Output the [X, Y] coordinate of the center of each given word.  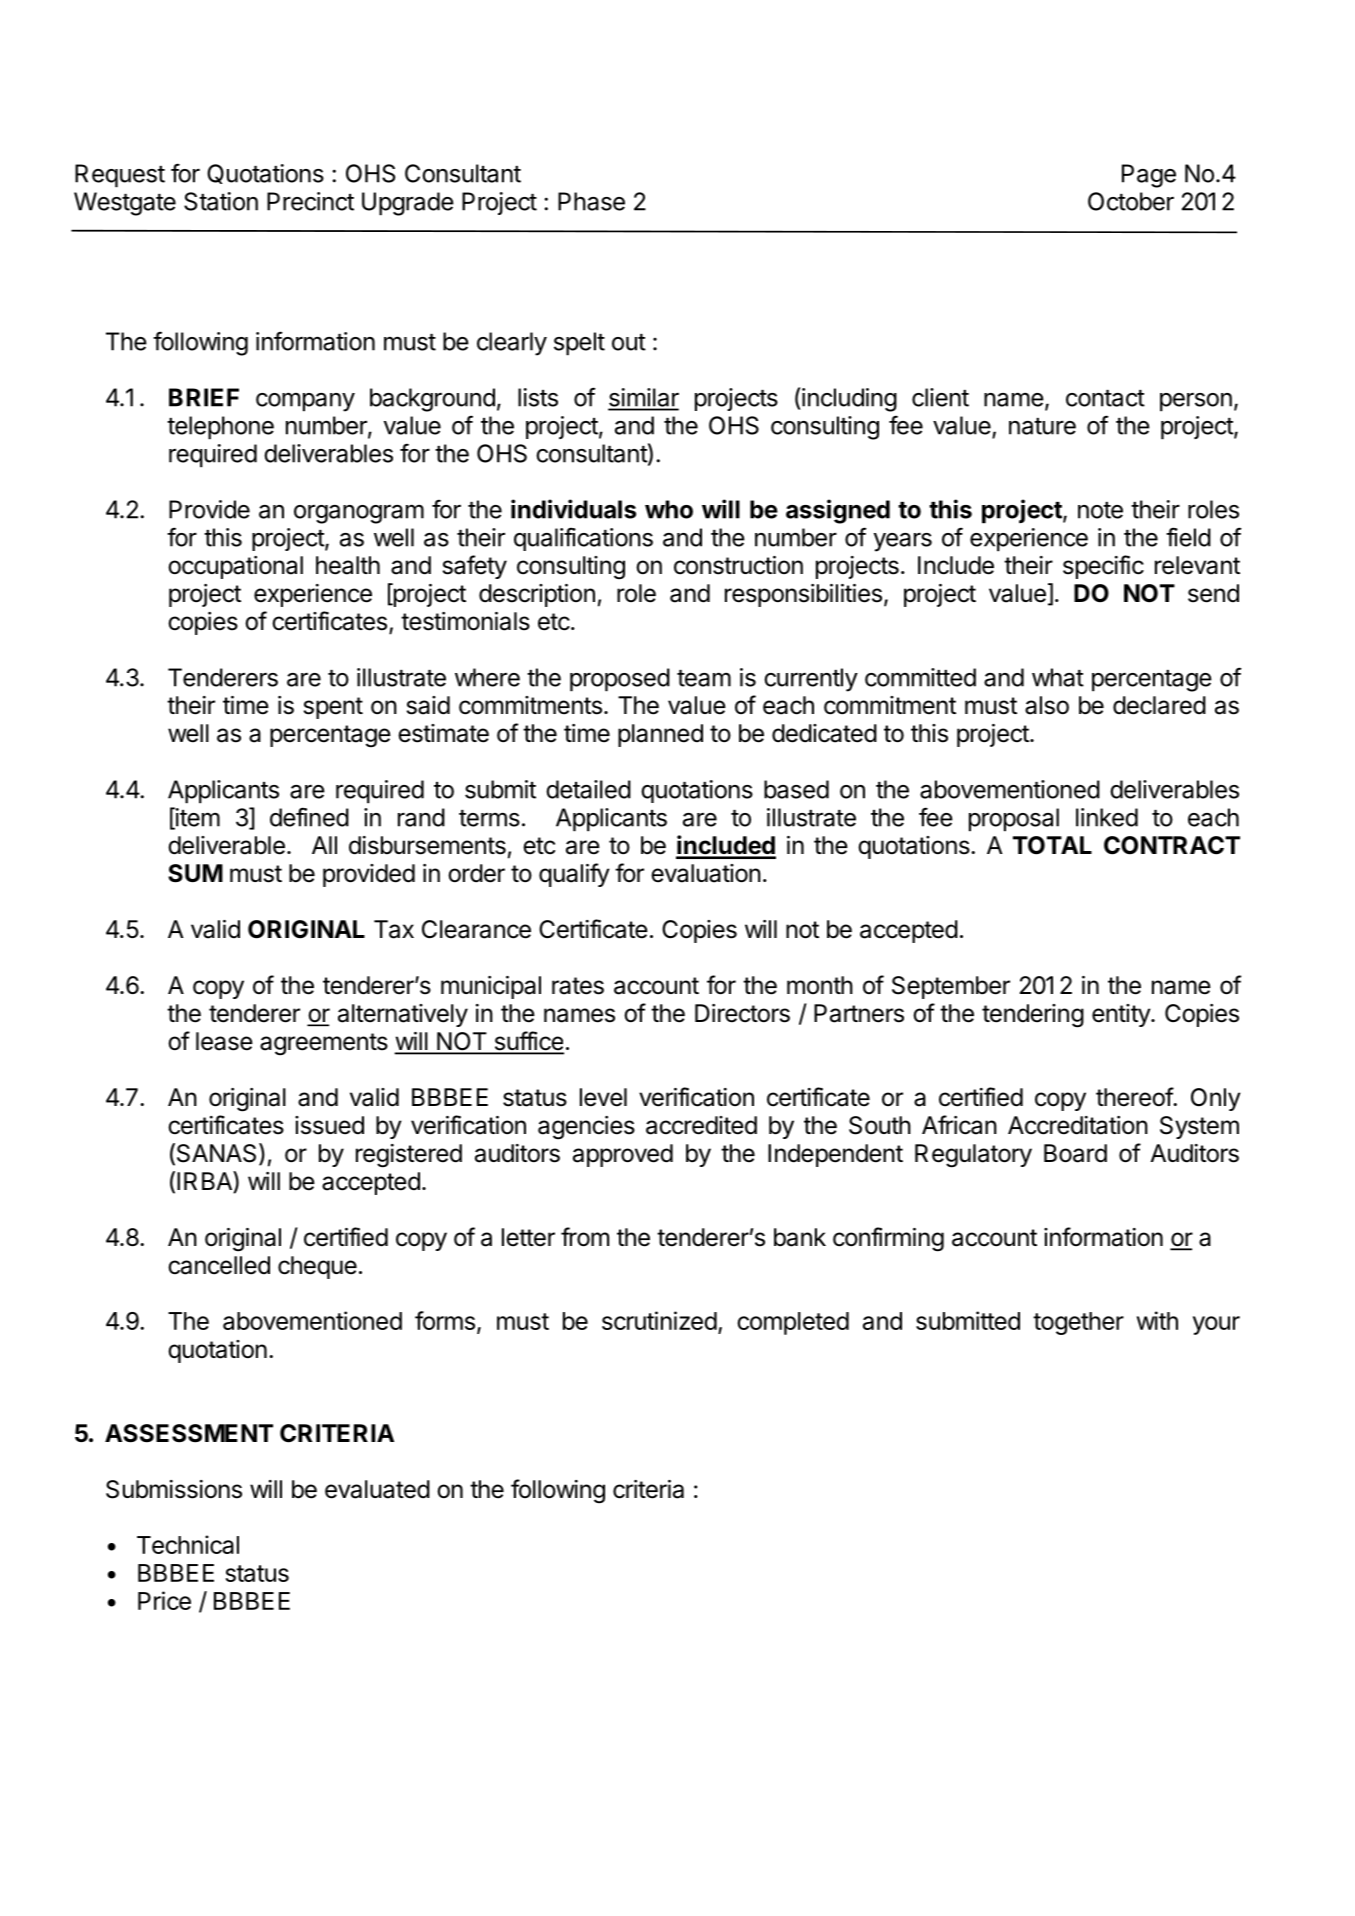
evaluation [706, 873]
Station [221, 201]
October [1131, 201]
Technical [188, 1544]
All [324, 845]
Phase [591, 201]
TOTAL [1052, 845]
